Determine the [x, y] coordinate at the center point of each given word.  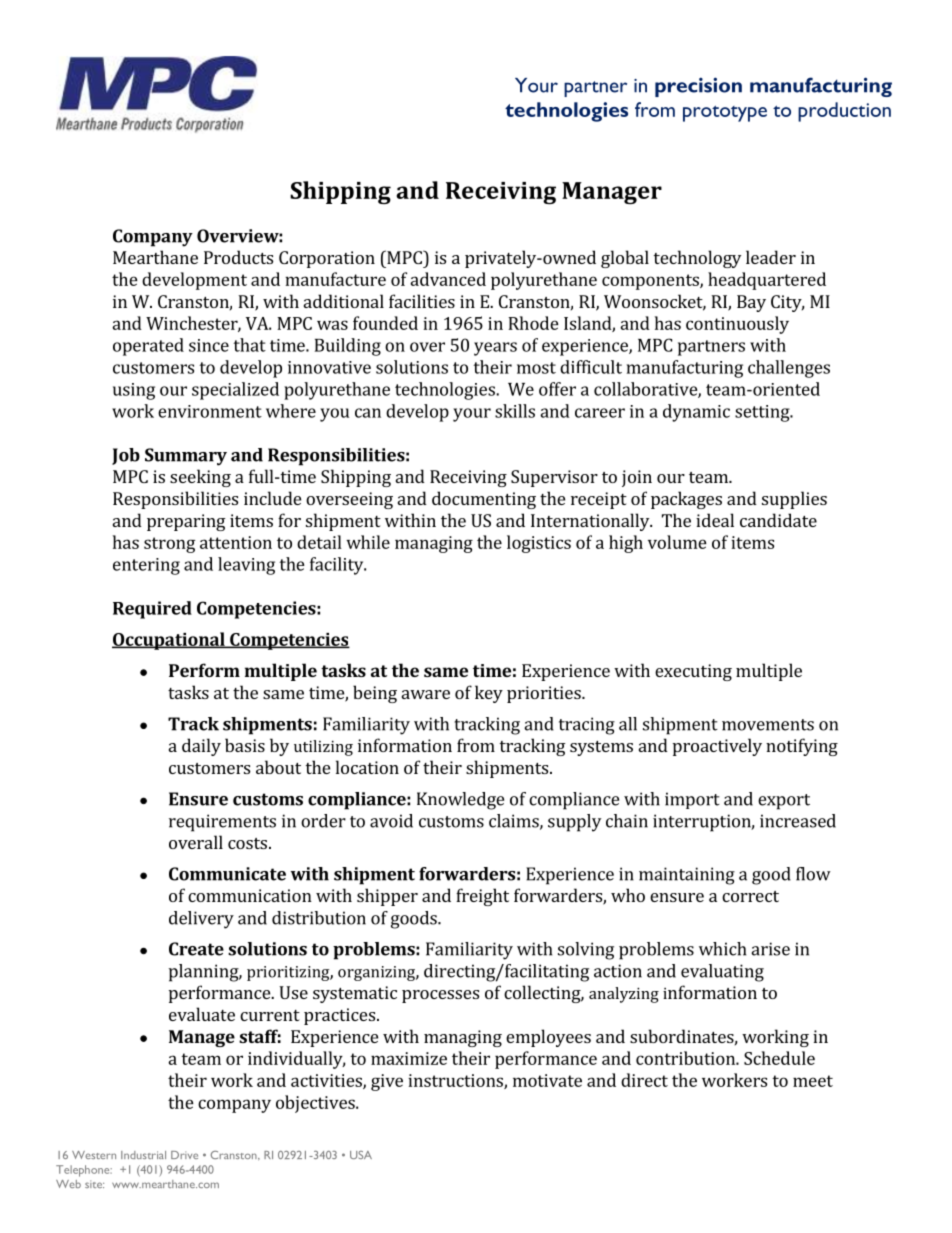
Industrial [143, 1155]
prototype [725, 113]
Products [238, 257]
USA [361, 1155]
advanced [448, 279]
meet [813, 1081]
